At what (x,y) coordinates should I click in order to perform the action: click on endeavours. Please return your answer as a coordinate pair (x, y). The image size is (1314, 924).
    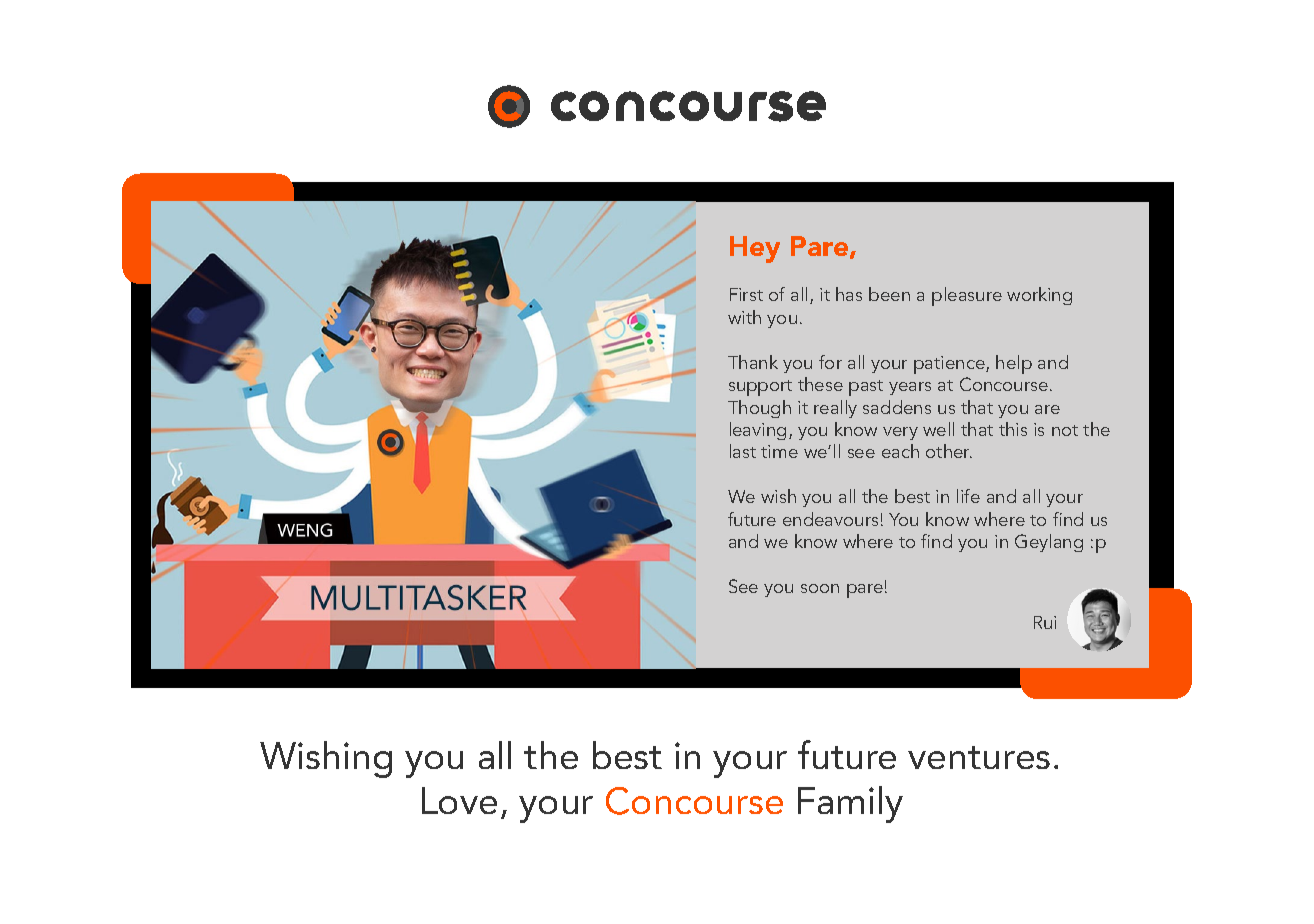
    Looking at the image, I should click on (830, 519).
